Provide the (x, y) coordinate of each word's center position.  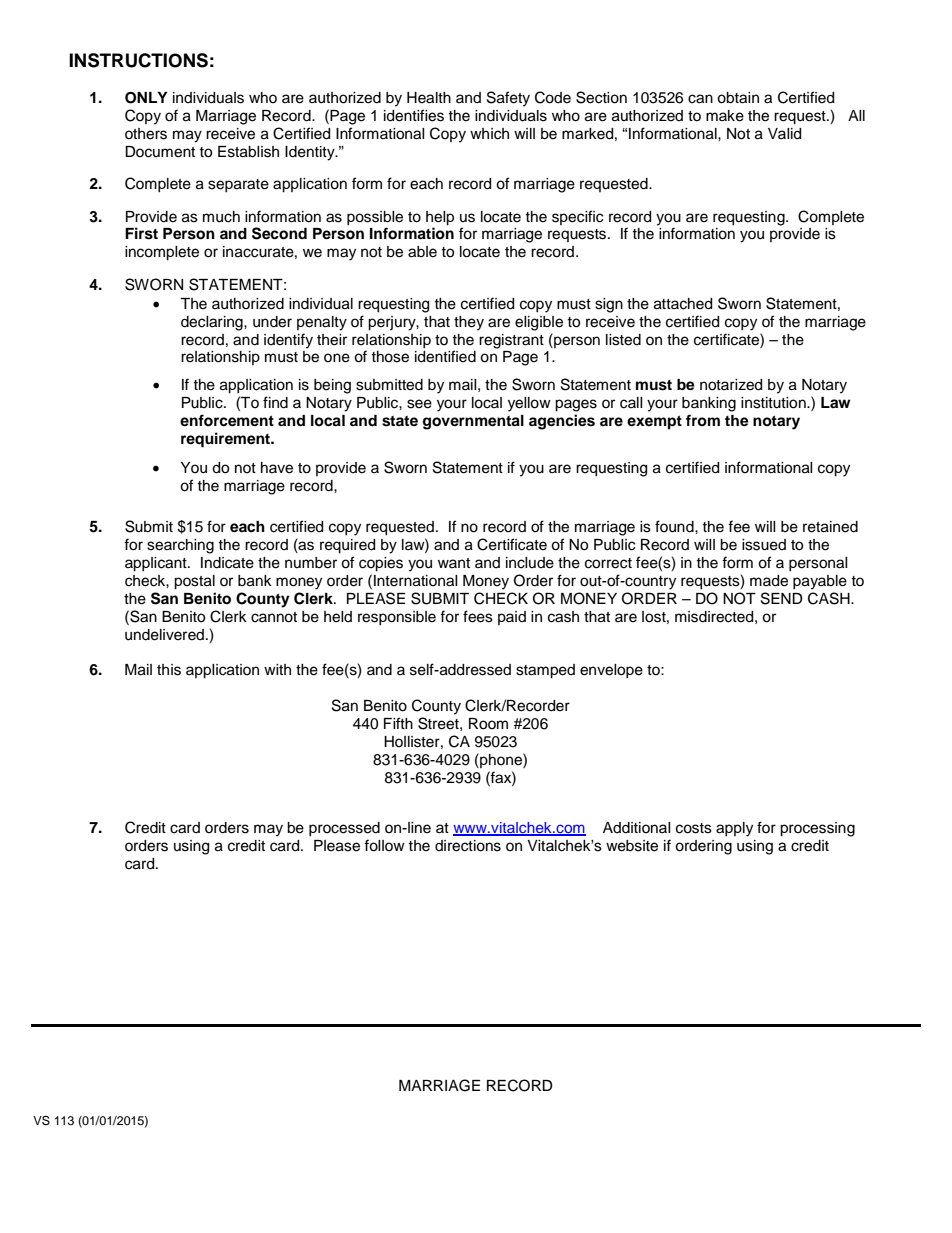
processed (344, 829)
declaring (213, 323)
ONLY (146, 98)
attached (683, 304)
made (769, 581)
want (454, 563)
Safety (508, 99)
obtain (738, 98)
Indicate (227, 563)
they (469, 323)
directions (468, 846)
